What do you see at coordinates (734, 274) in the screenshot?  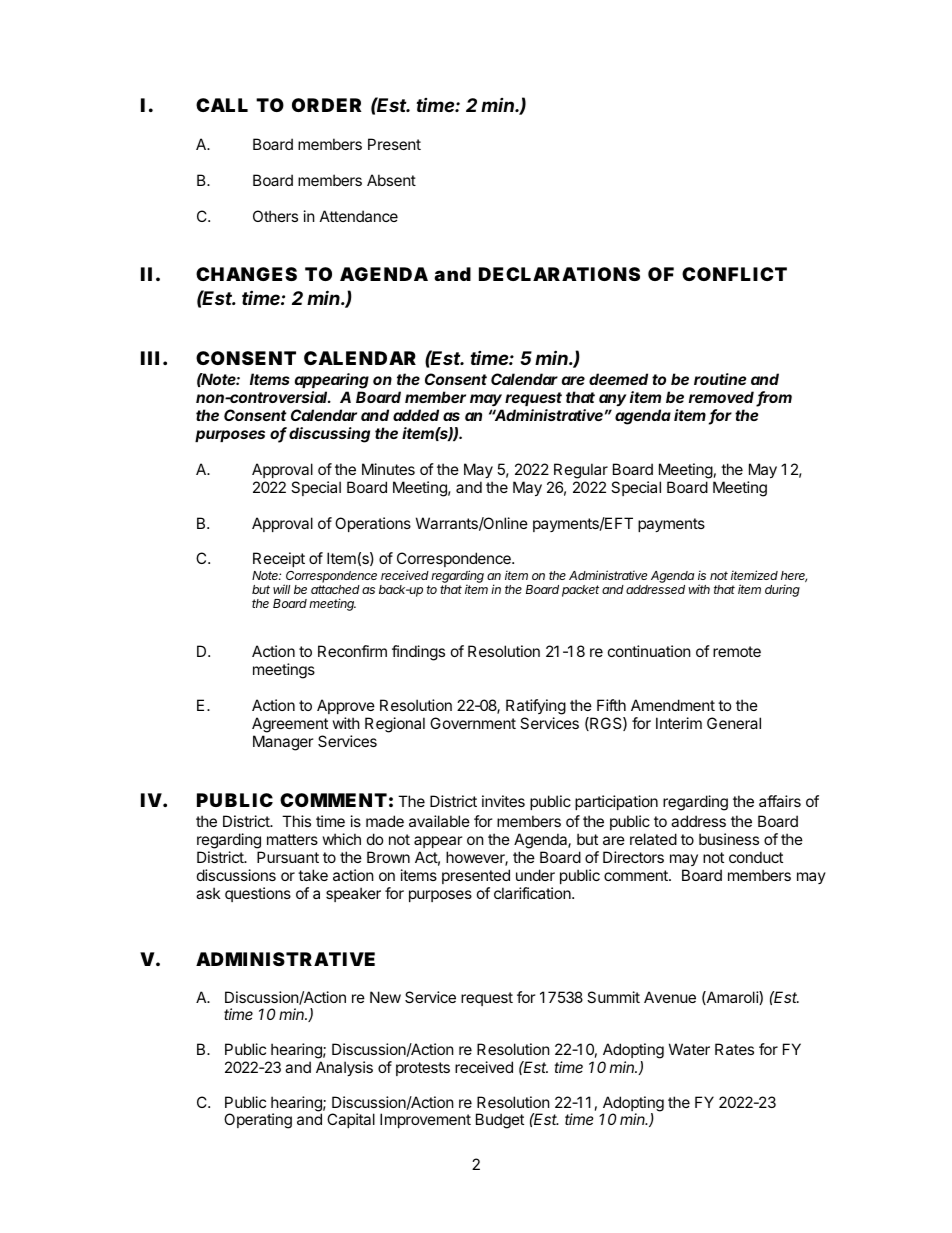 I see `CONFLICT` at bounding box center [734, 274].
